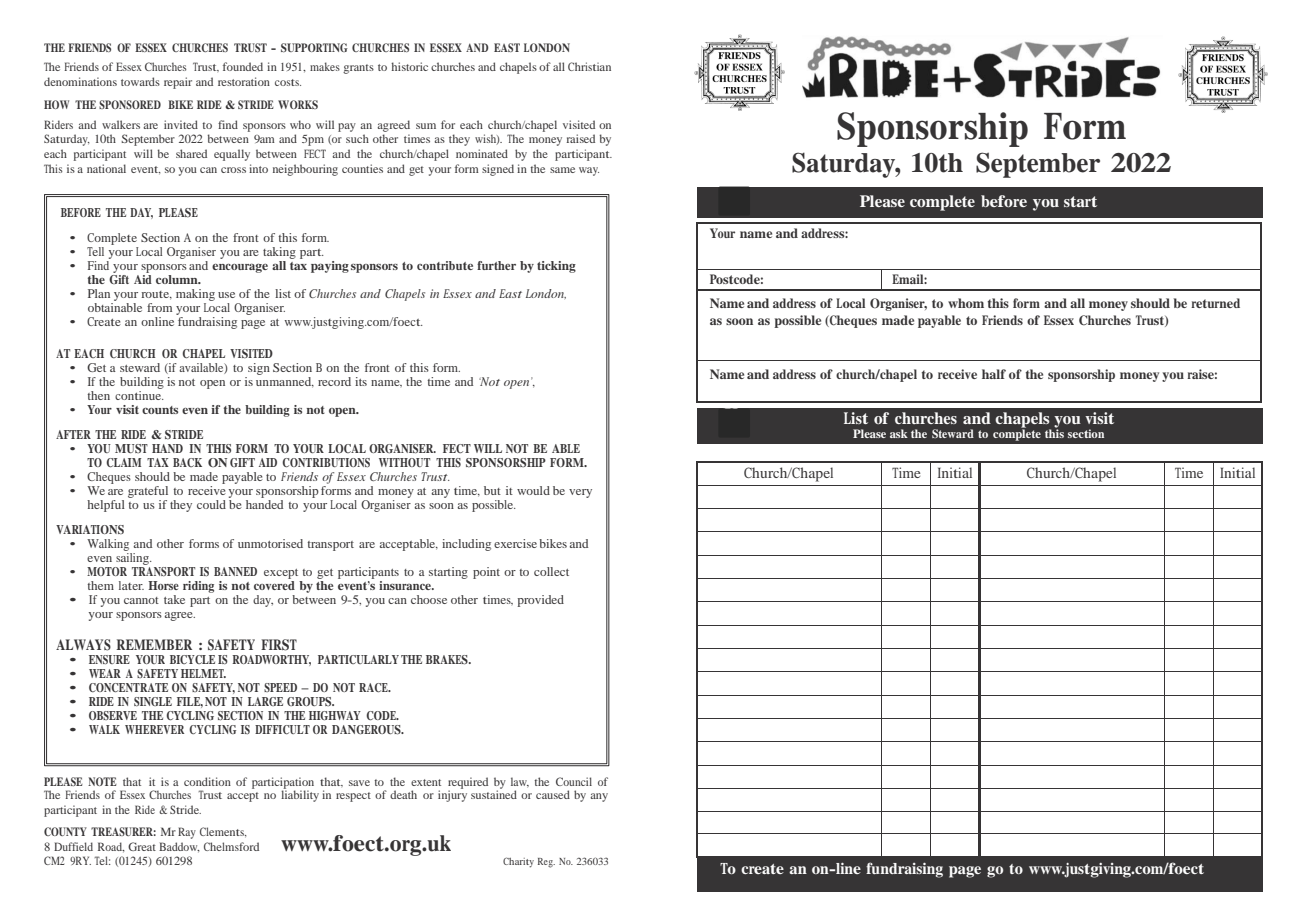 The image size is (1307, 924). What do you see at coordinates (574, 781) in the screenshot?
I see `Council` at bounding box center [574, 781].
